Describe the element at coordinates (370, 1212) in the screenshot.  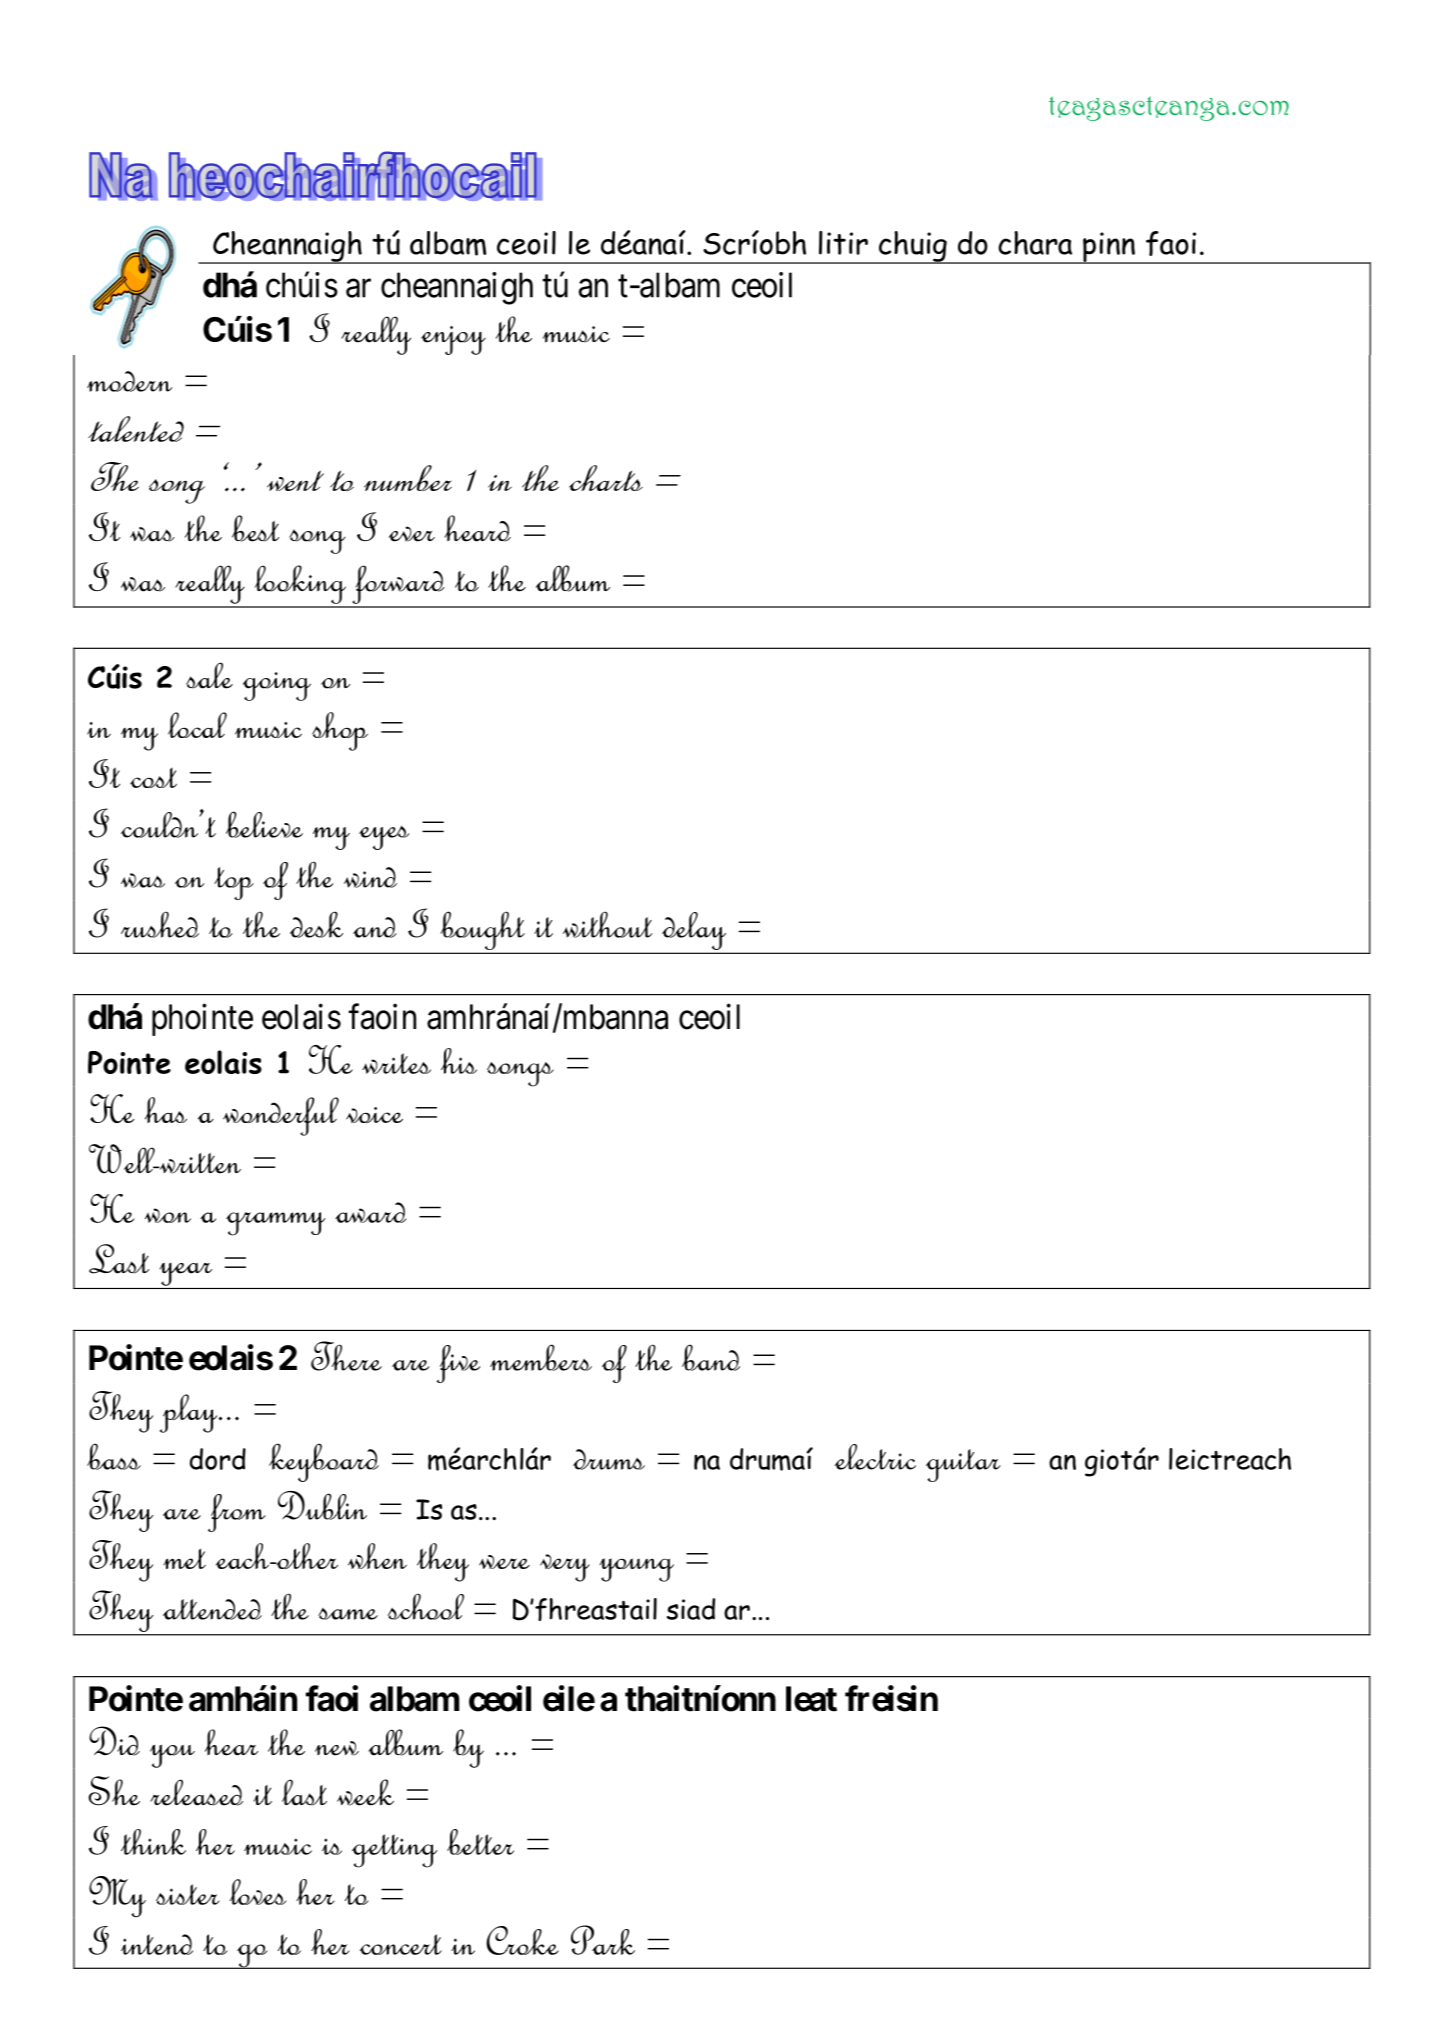
I see `award` at that location.
